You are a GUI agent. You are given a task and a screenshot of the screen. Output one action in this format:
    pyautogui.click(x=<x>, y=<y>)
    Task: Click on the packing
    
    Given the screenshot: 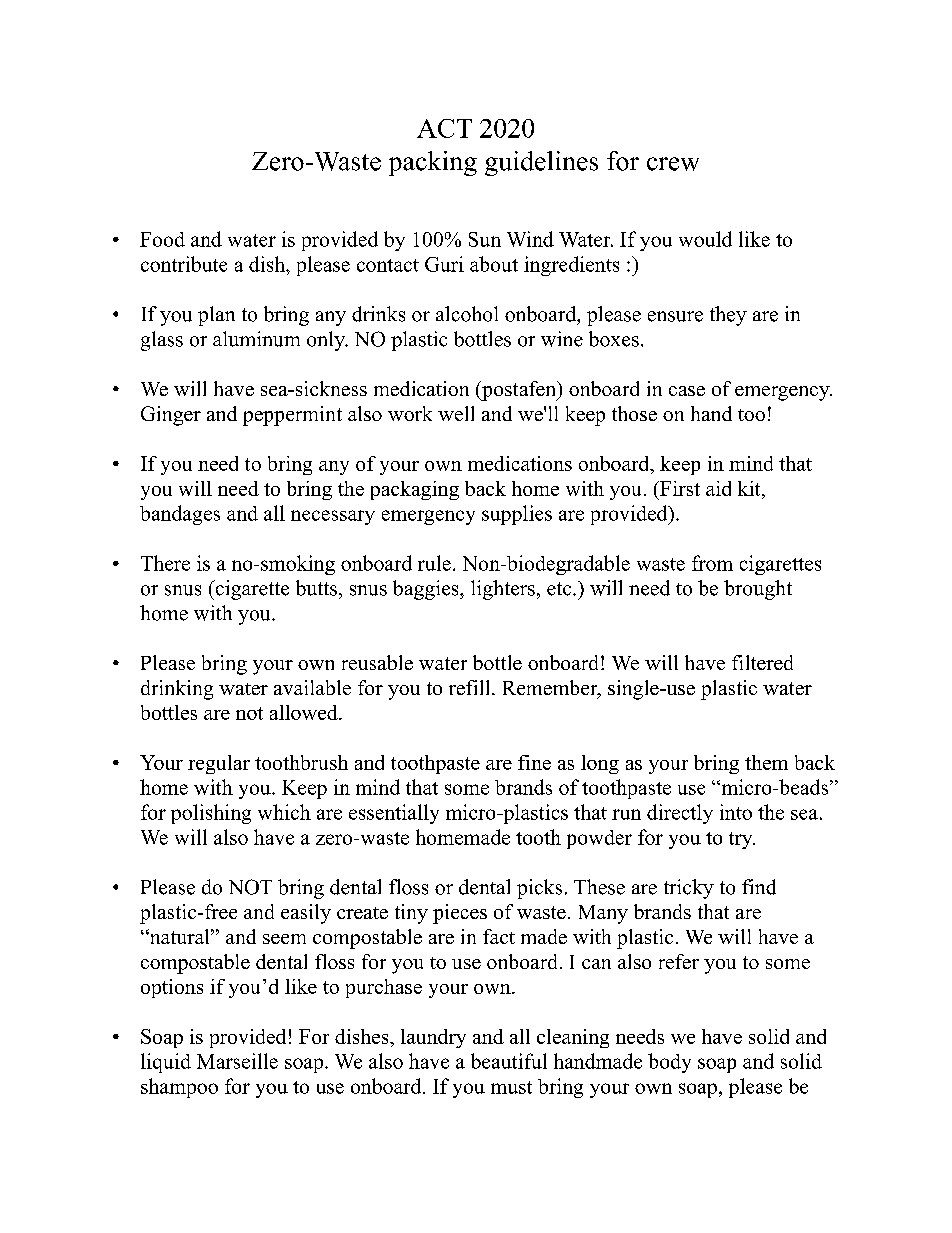 What is the action you would take?
    pyautogui.click(x=433, y=163)
